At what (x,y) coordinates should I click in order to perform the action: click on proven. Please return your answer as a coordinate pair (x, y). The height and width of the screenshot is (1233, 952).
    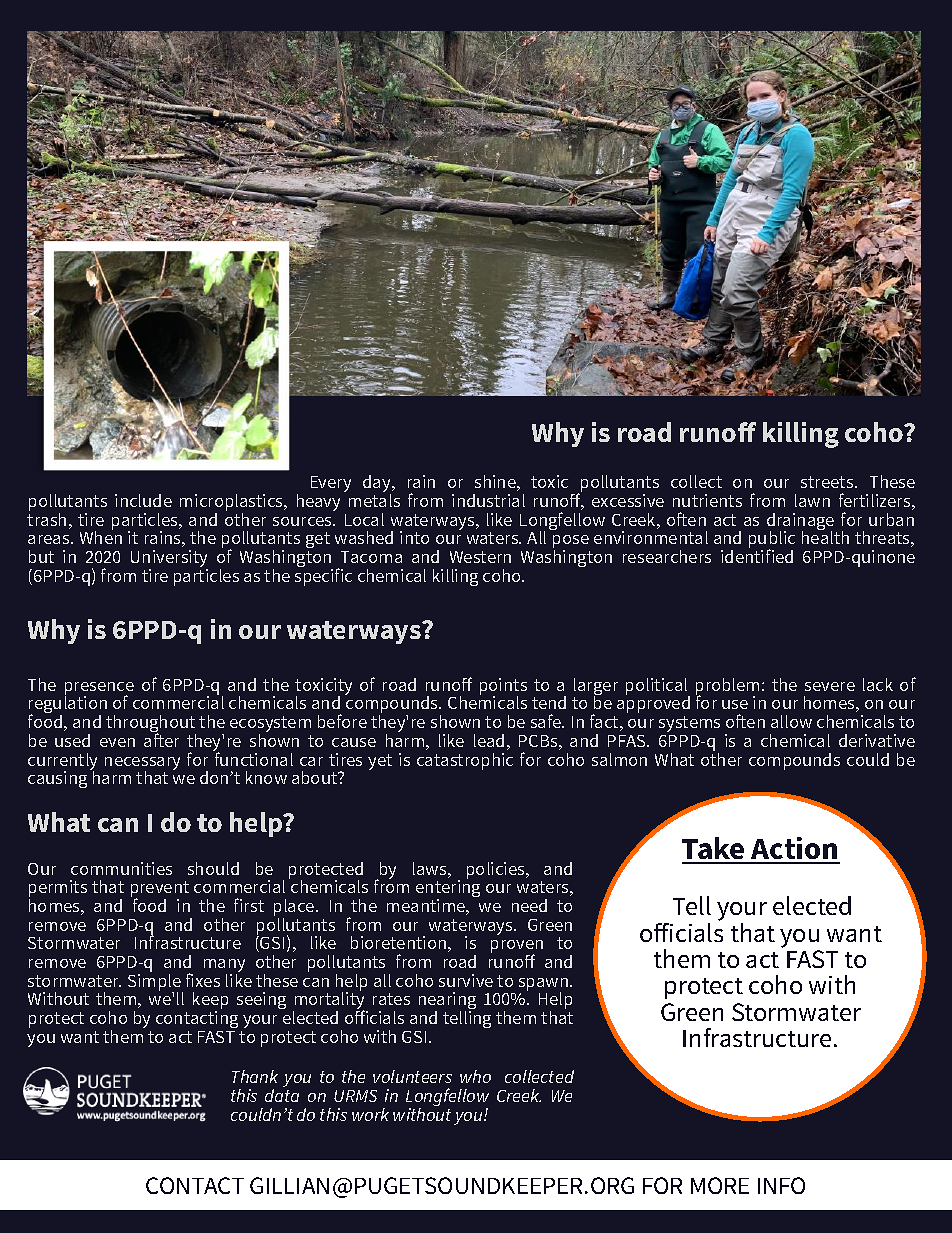
    Looking at the image, I should click on (517, 948).
